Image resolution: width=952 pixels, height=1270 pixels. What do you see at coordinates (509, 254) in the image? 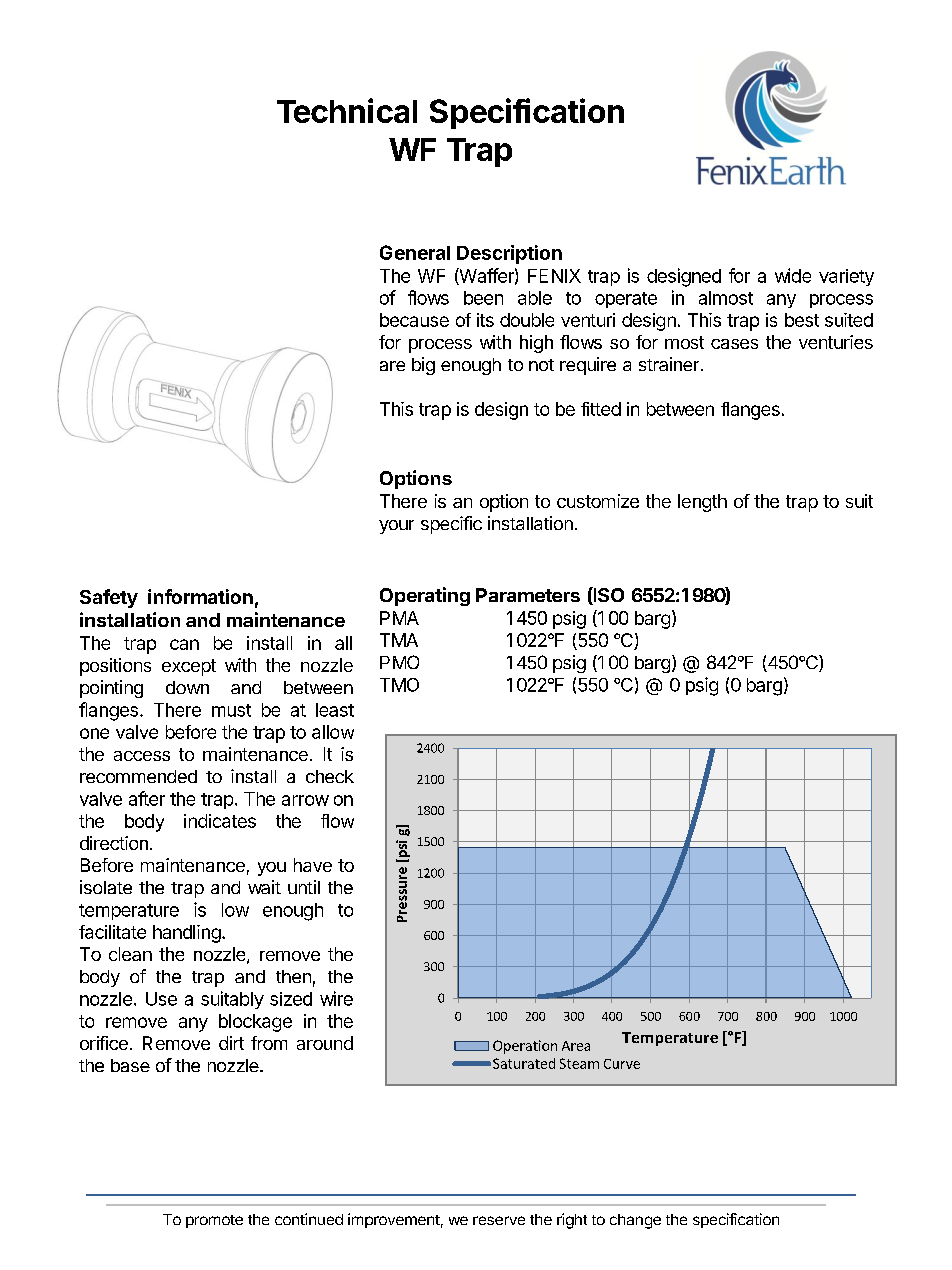
I see `Description` at bounding box center [509, 254].
